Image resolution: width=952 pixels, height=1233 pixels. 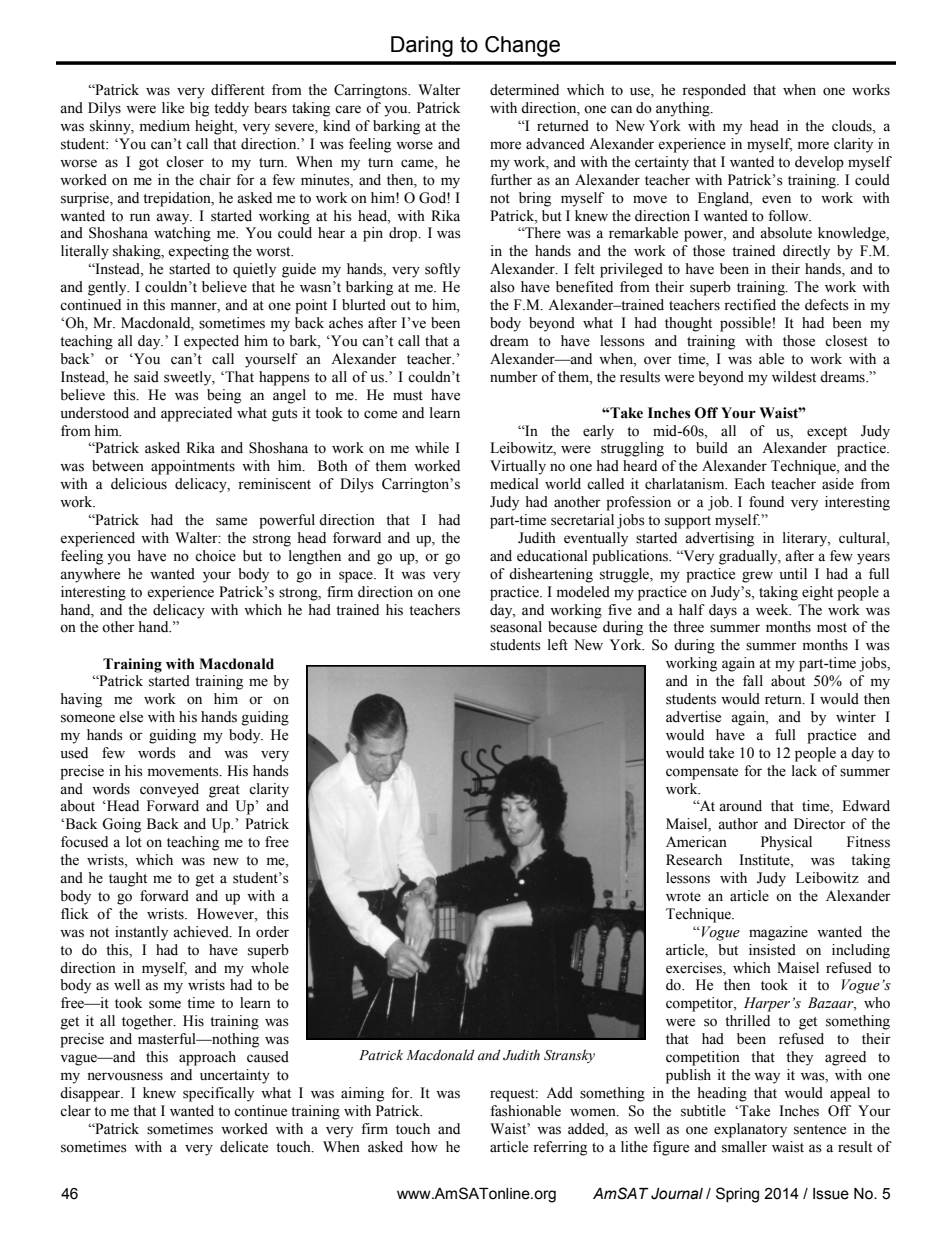 What do you see at coordinates (173, 108) in the screenshot?
I see `like` at bounding box center [173, 108].
